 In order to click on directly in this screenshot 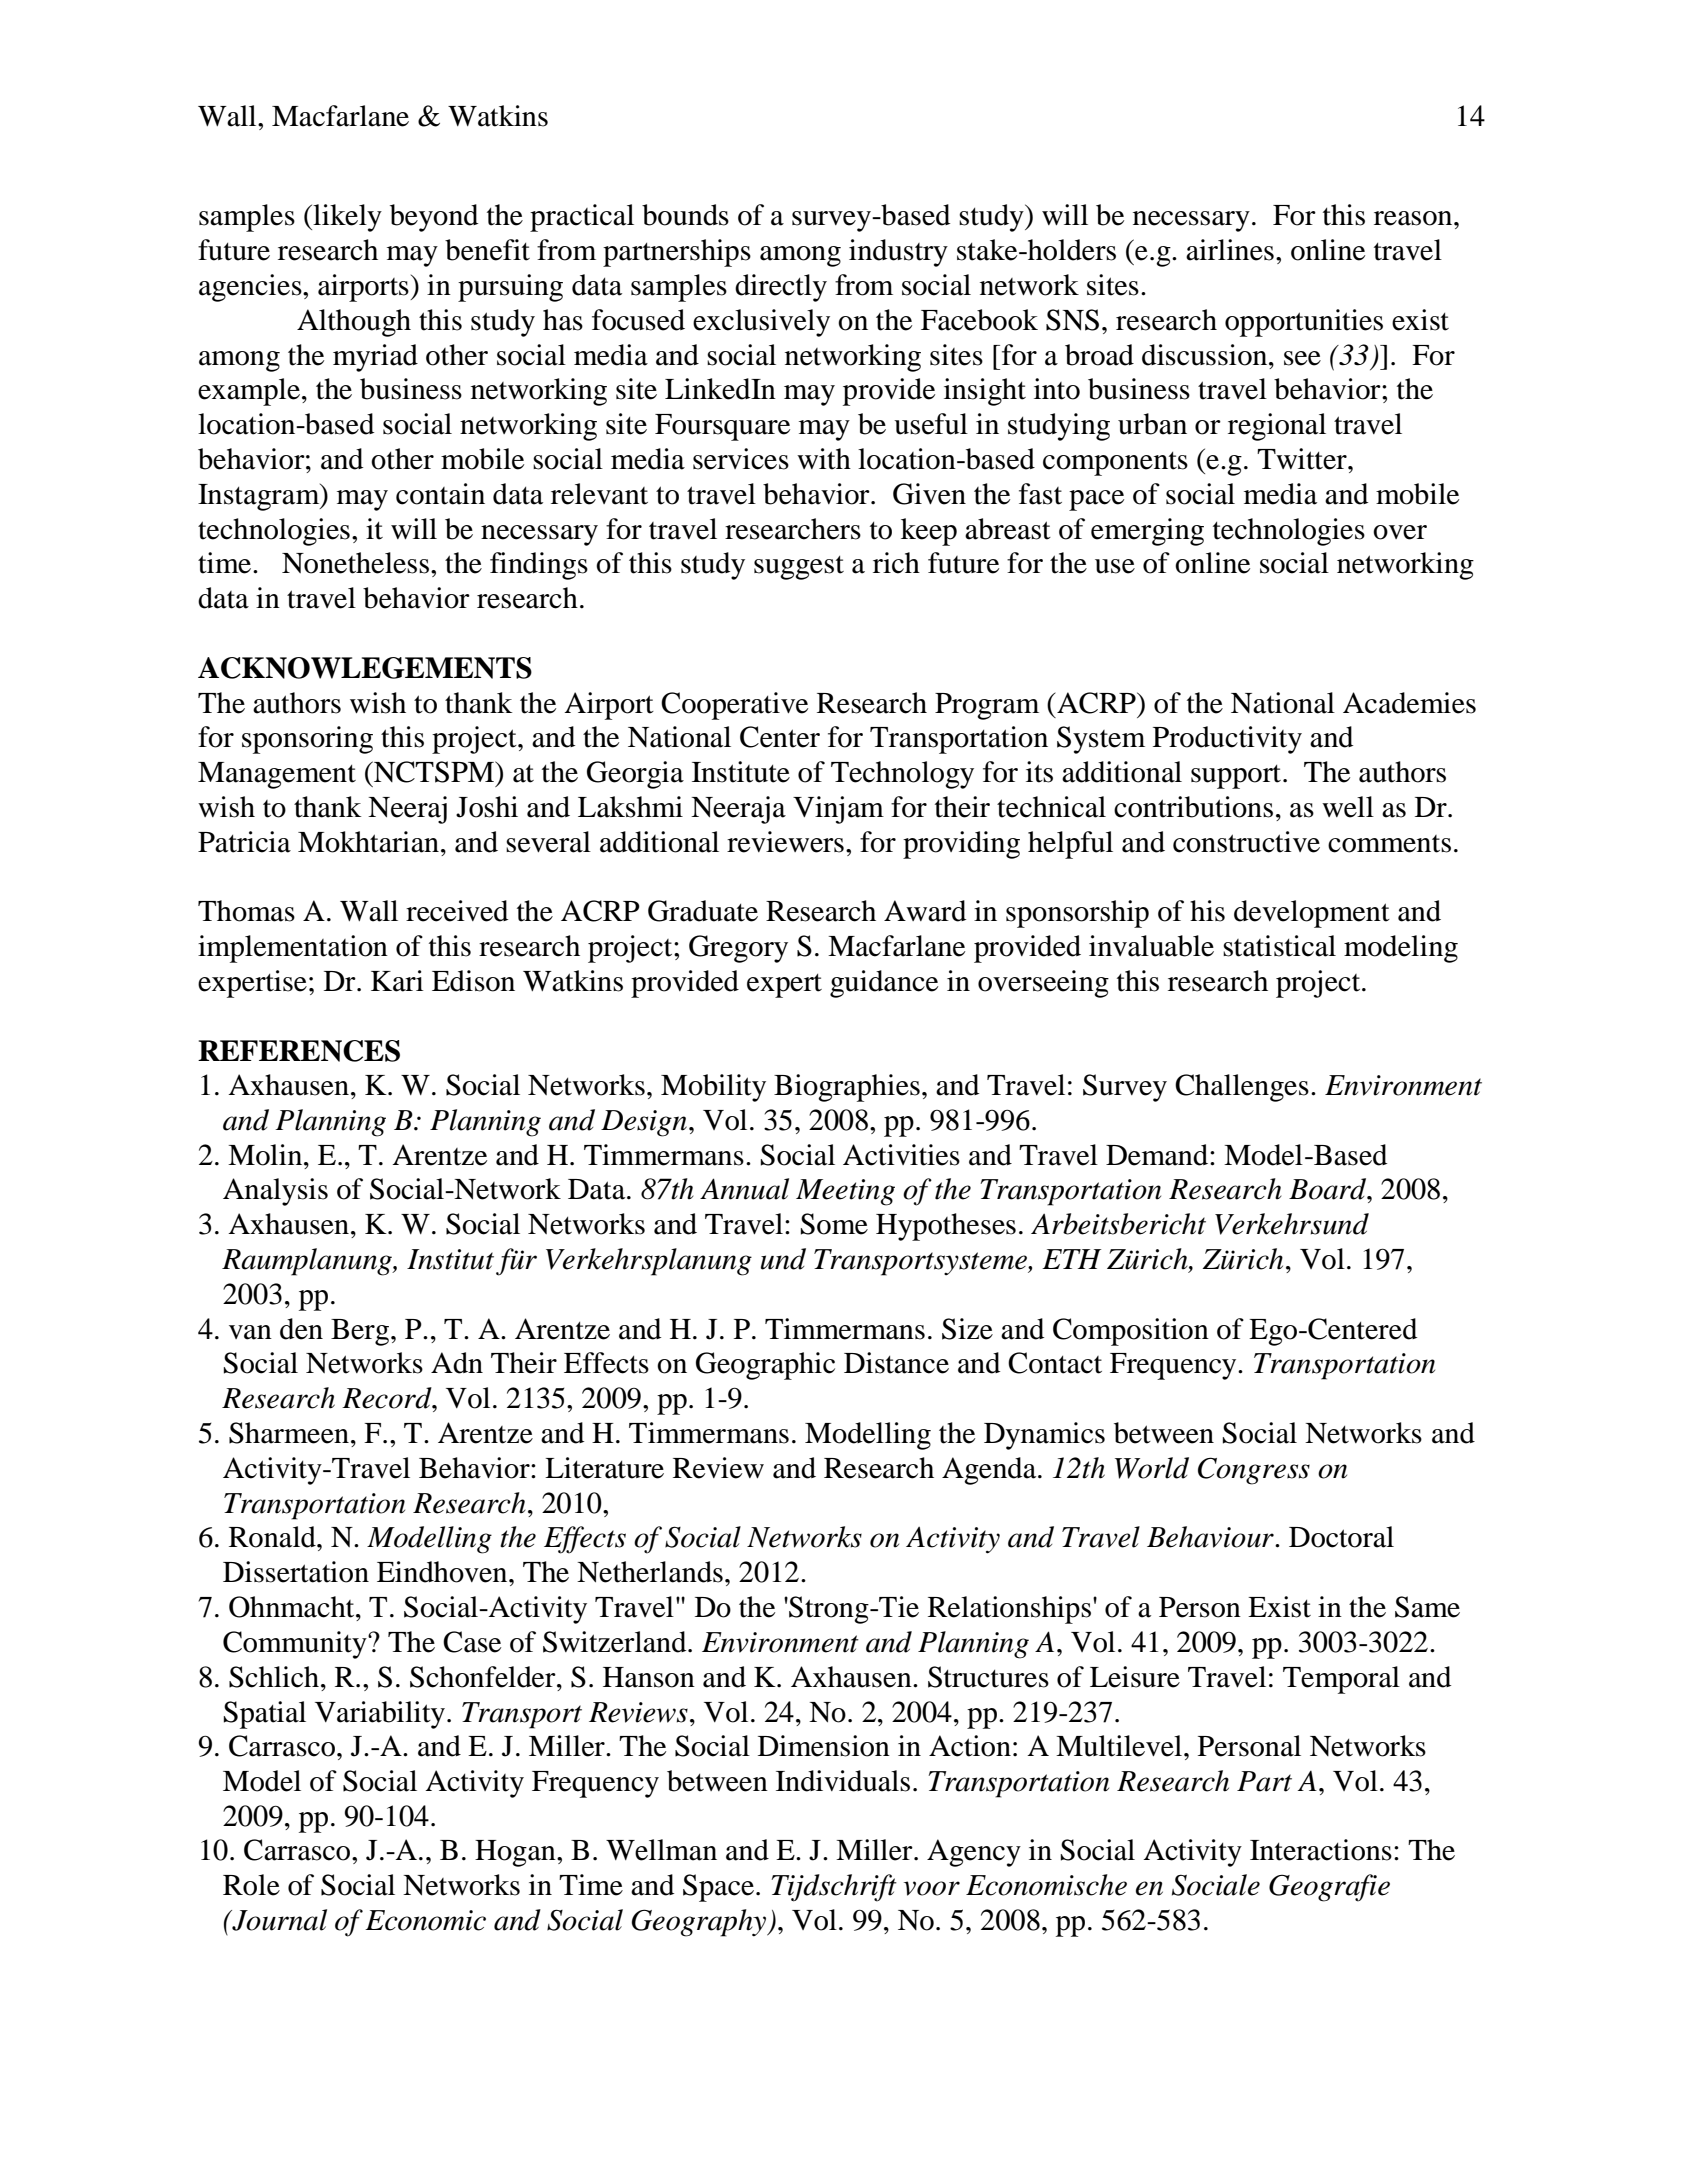, I will do `click(781, 288)`.
